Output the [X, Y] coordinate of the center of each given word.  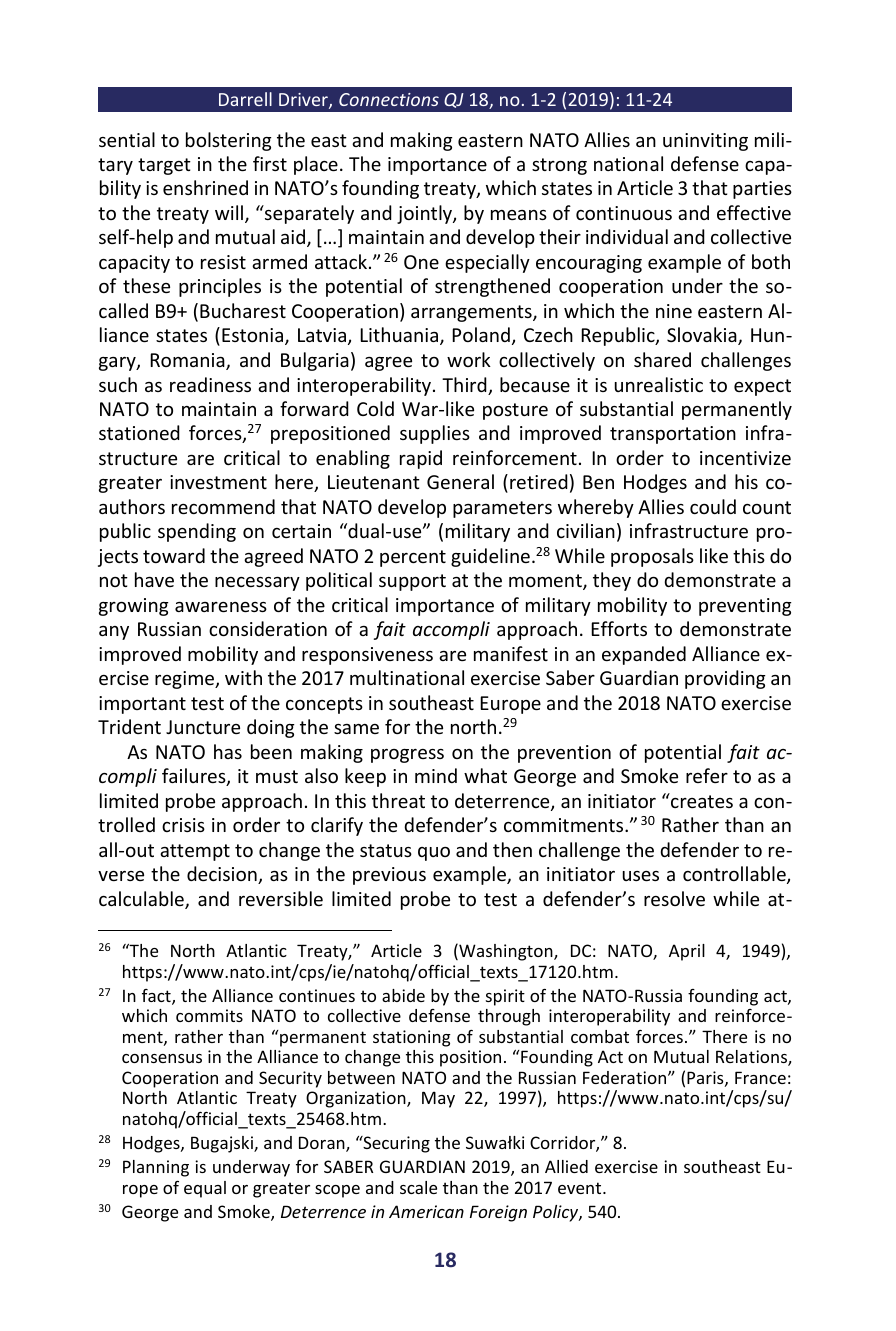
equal [205, 1189]
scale [418, 1187]
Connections [389, 99]
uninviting [705, 142]
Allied [566, 1166]
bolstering [229, 141]
